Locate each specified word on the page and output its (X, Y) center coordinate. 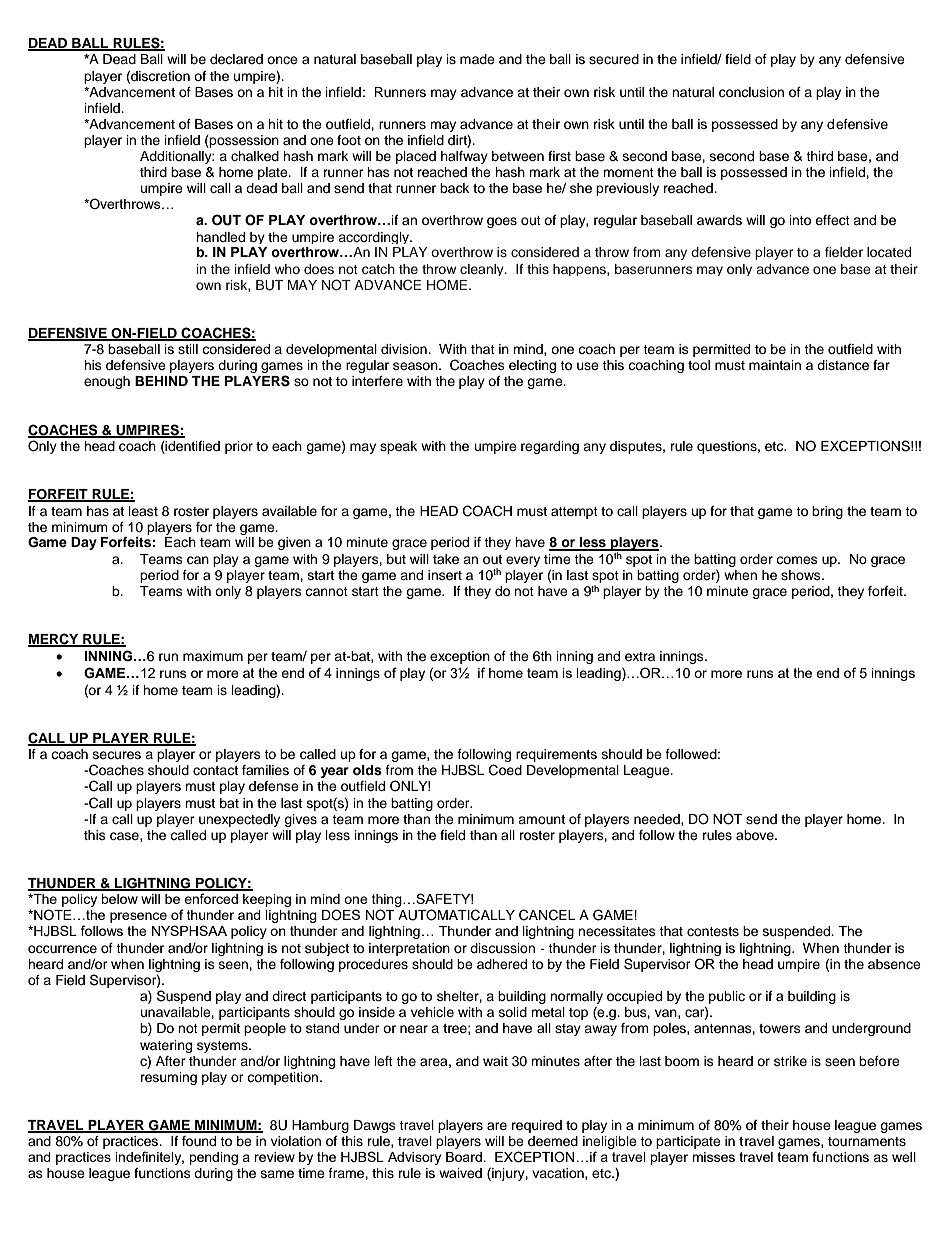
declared (236, 59)
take (446, 559)
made (477, 59)
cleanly (483, 270)
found (199, 1141)
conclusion (751, 92)
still (188, 349)
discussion (502, 948)
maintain (775, 365)
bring (827, 512)
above (756, 835)
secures (117, 755)
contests (713, 931)
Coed (505, 770)
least (143, 511)
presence (138, 917)
